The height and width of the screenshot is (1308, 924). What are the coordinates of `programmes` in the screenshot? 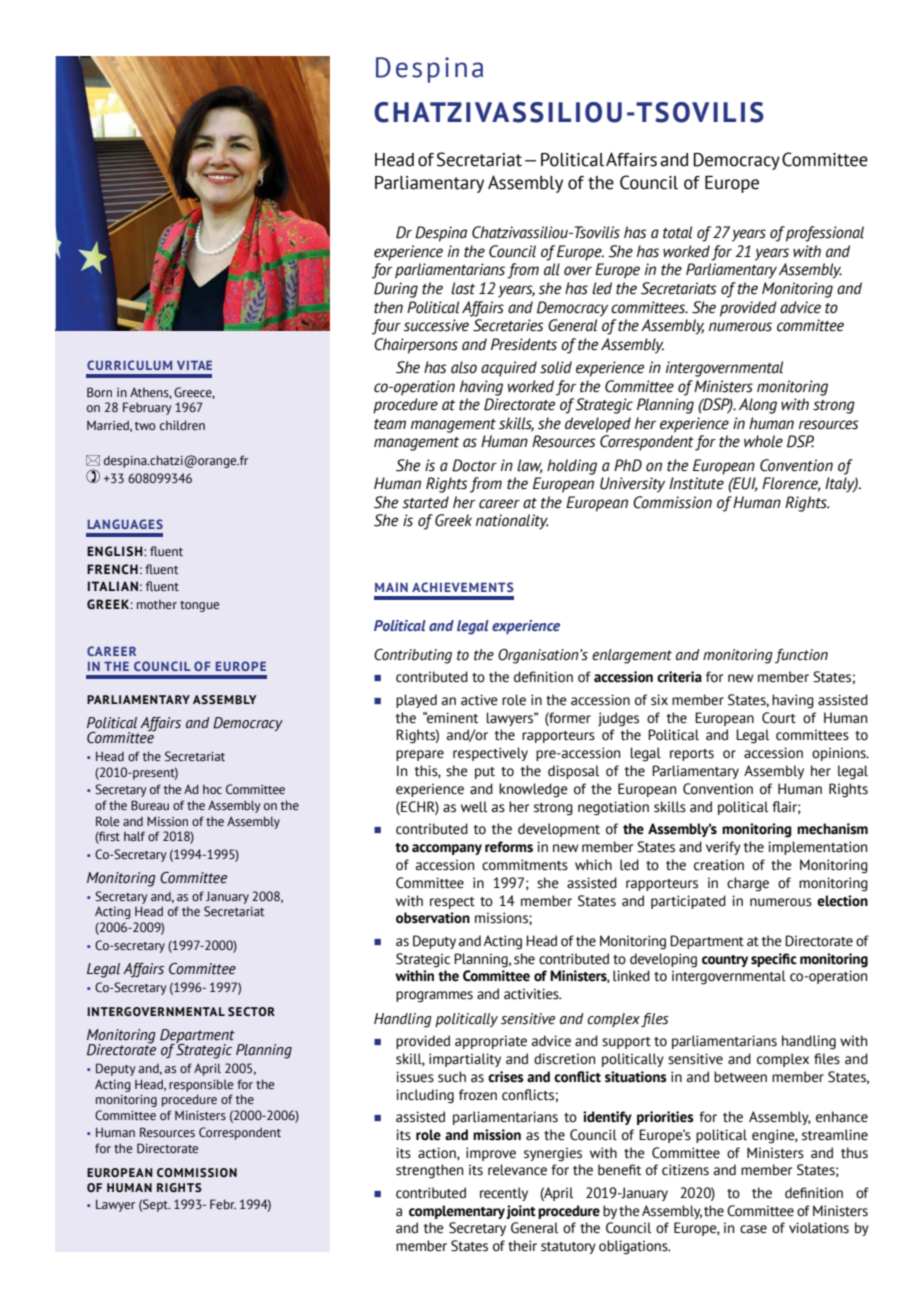 It's located at (434, 997).
